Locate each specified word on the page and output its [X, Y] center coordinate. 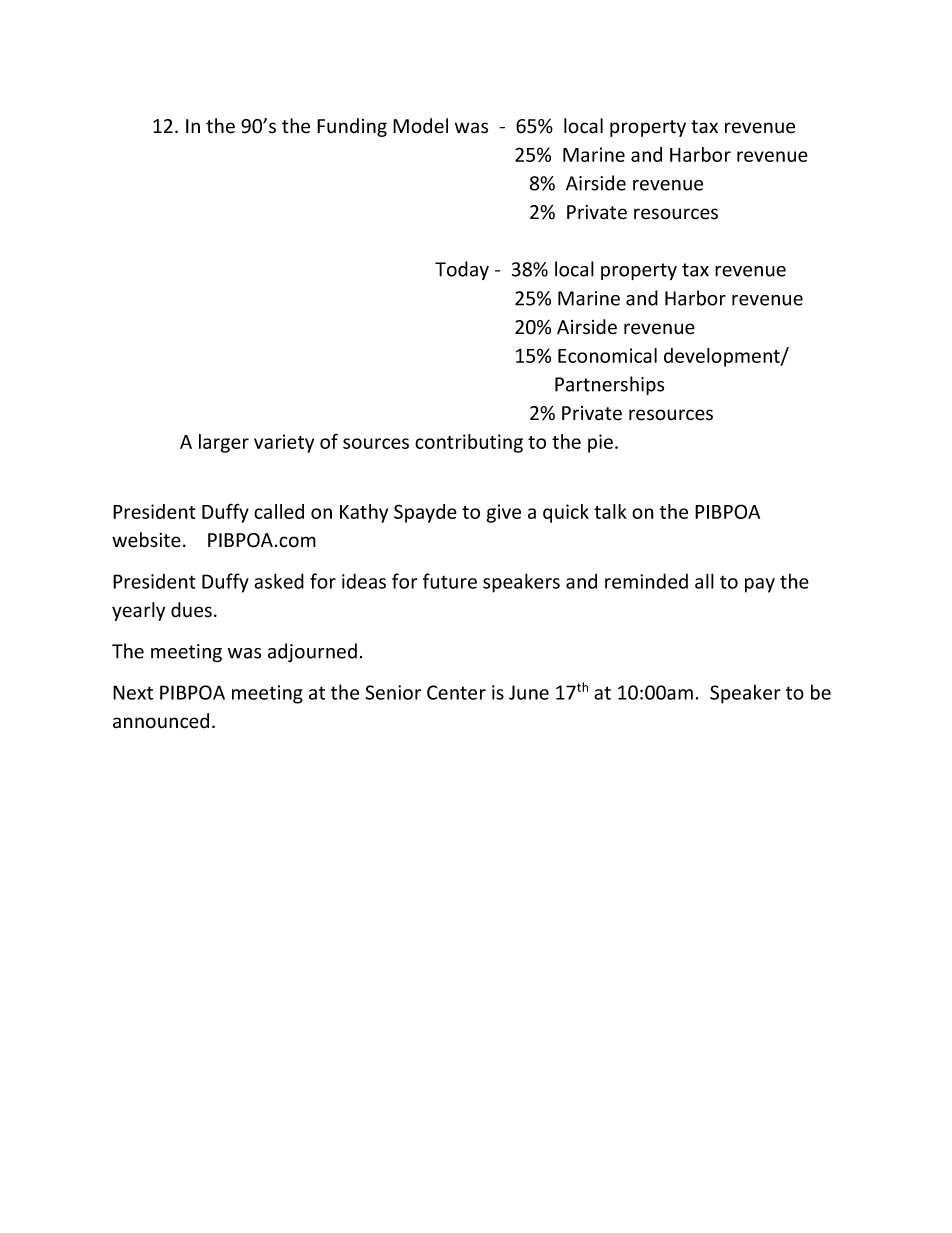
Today [462, 270]
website [146, 540]
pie [600, 443]
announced [161, 721]
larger [224, 443]
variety [284, 443]
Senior [393, 692]
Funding [352, 127]
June [529, 692]
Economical [607, 355]
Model [420, 126]
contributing [469, 443]
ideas [364, 581]
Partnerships [609, 385]
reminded [646, 581]
